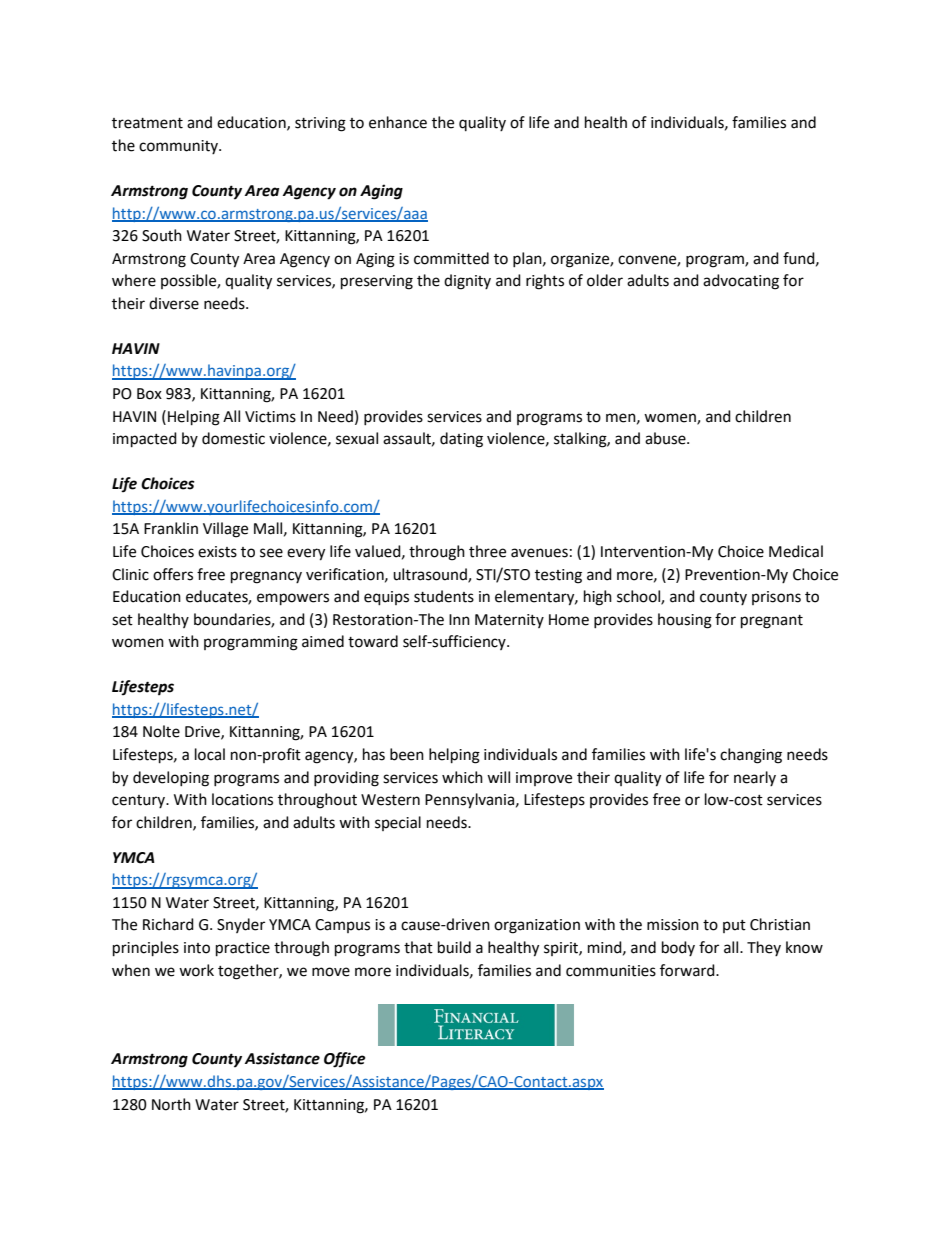 Image resolution: width=952 pixels, height=1233 pixels. Describe the element at coordinates (461, 440) in the screenshot. I see `dating` at that location.
